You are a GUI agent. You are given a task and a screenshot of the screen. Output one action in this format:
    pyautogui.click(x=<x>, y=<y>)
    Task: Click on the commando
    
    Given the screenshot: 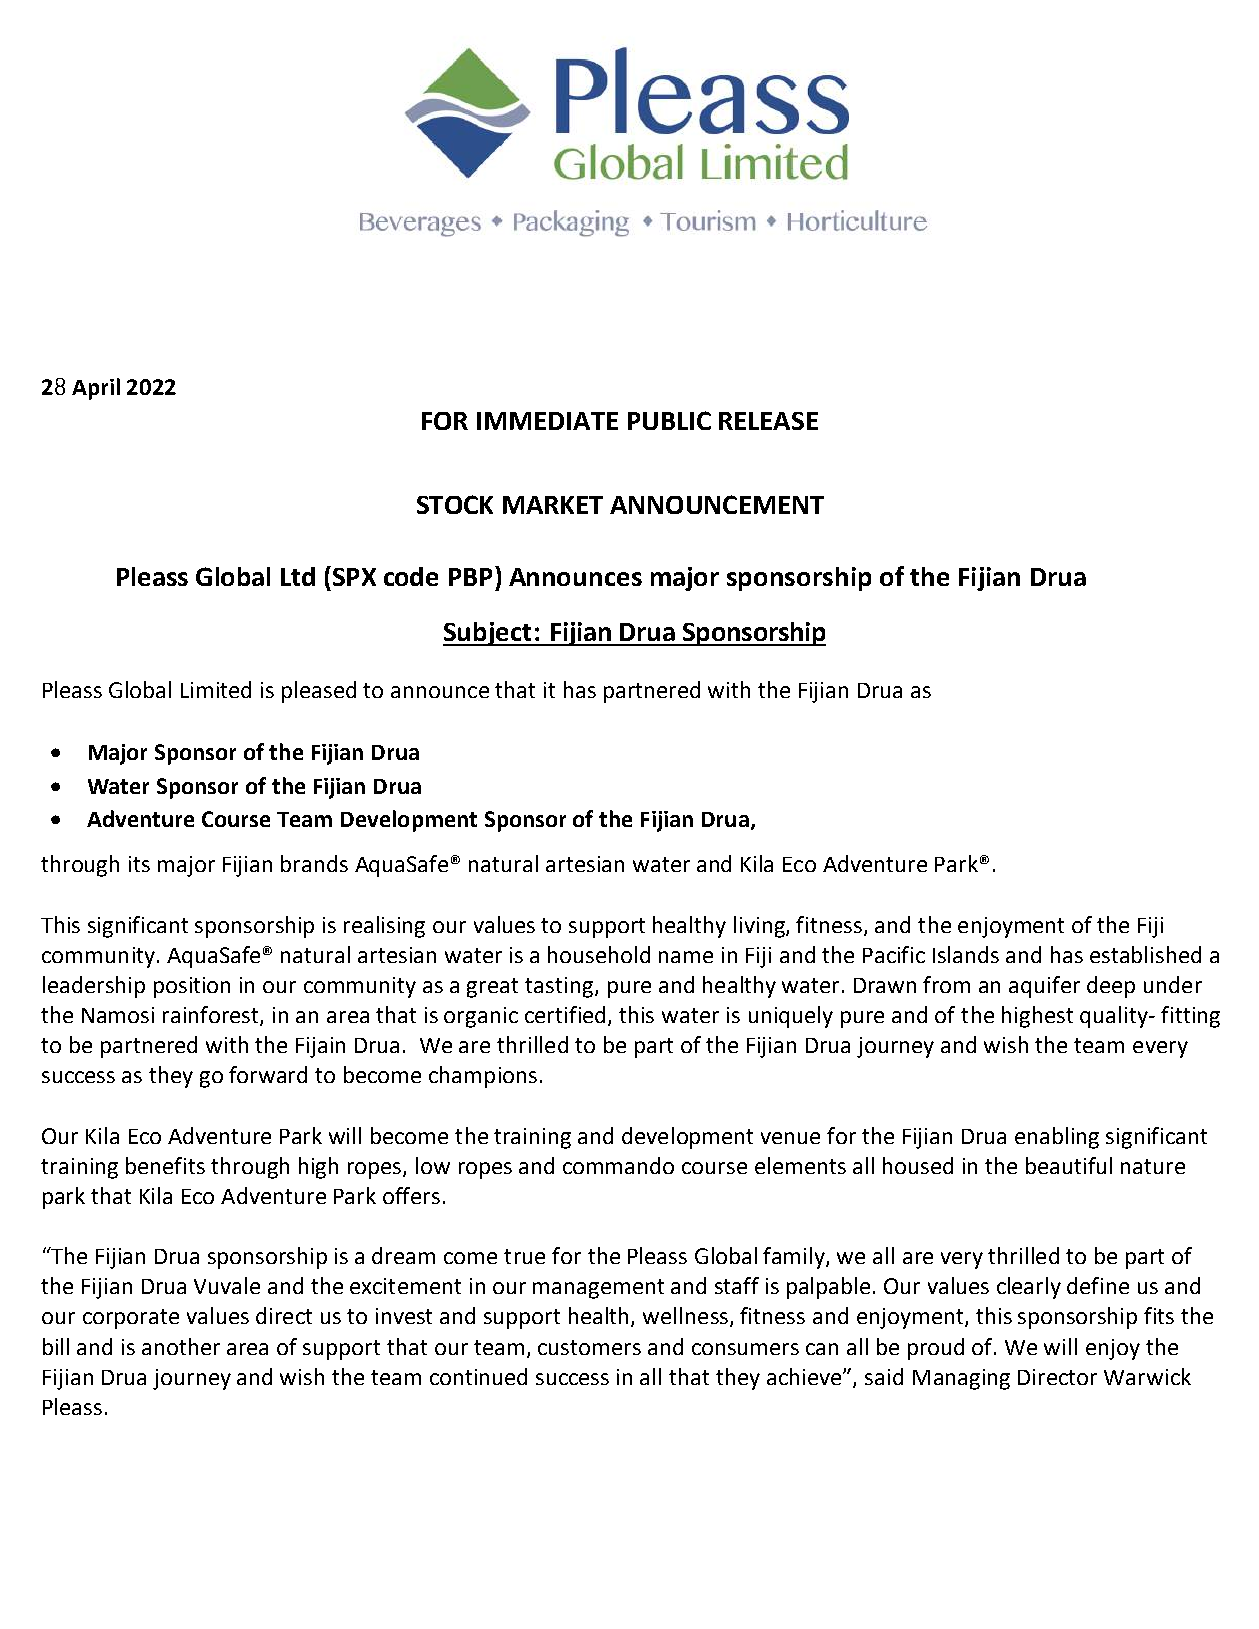 What is the action you would take?
    pyautogui.click(x=618, y=1165)
